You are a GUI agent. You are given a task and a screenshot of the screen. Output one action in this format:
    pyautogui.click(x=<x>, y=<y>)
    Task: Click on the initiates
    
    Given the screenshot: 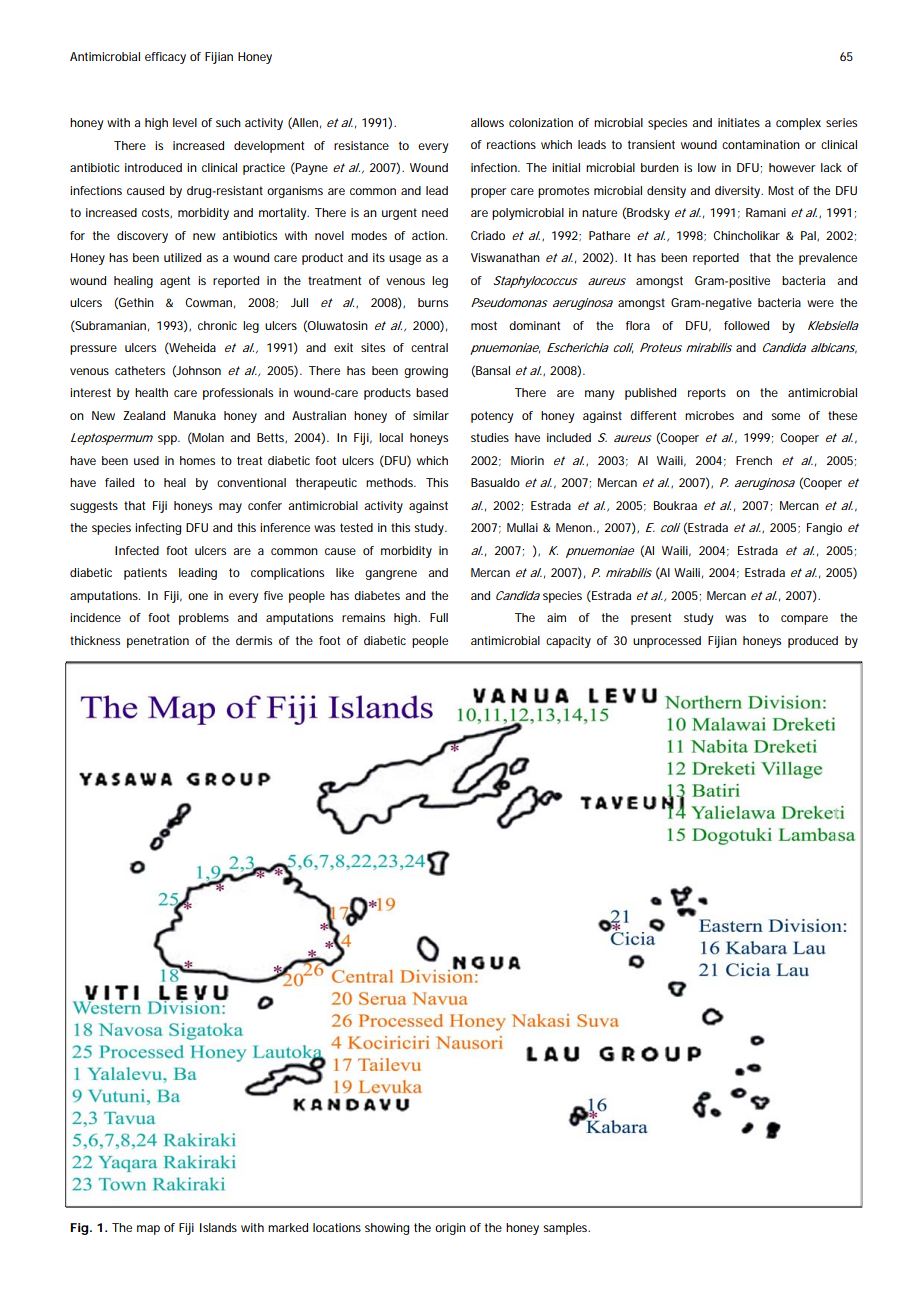 What is the action you would take?
    pyautogui.click(x=739, y=122)
